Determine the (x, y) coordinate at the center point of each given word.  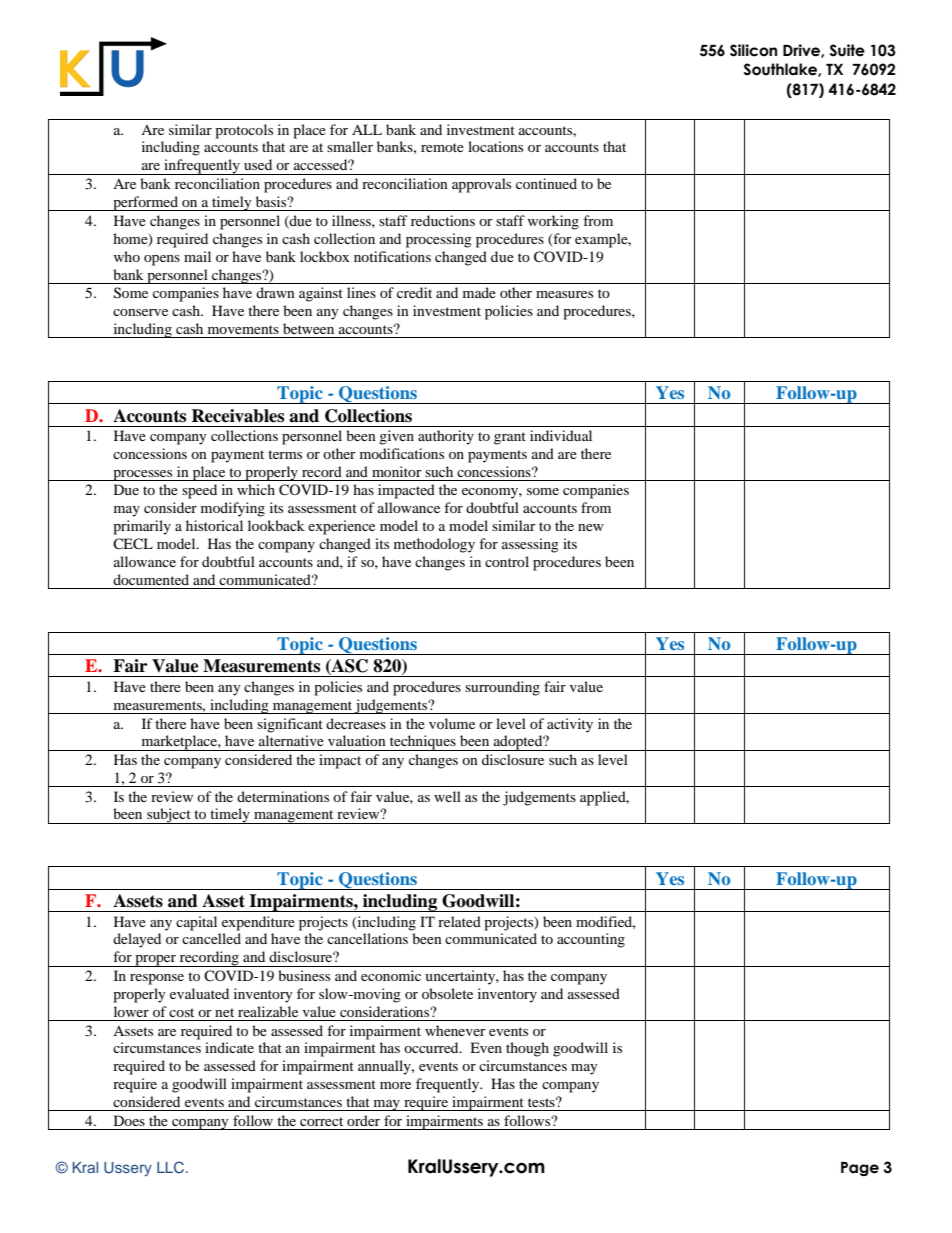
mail (197, 256)
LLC (172, 1167)
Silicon (753, 50)
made (479, 292)
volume (452, 723)
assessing (530, 545)
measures (564, 294)
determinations (283, 796)
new (591, 527)
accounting (591, 940)
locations (495, 146)
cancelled (211, 938)
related (459, 921)
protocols (244, 131)
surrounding (502, 688)
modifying (233, 509)
